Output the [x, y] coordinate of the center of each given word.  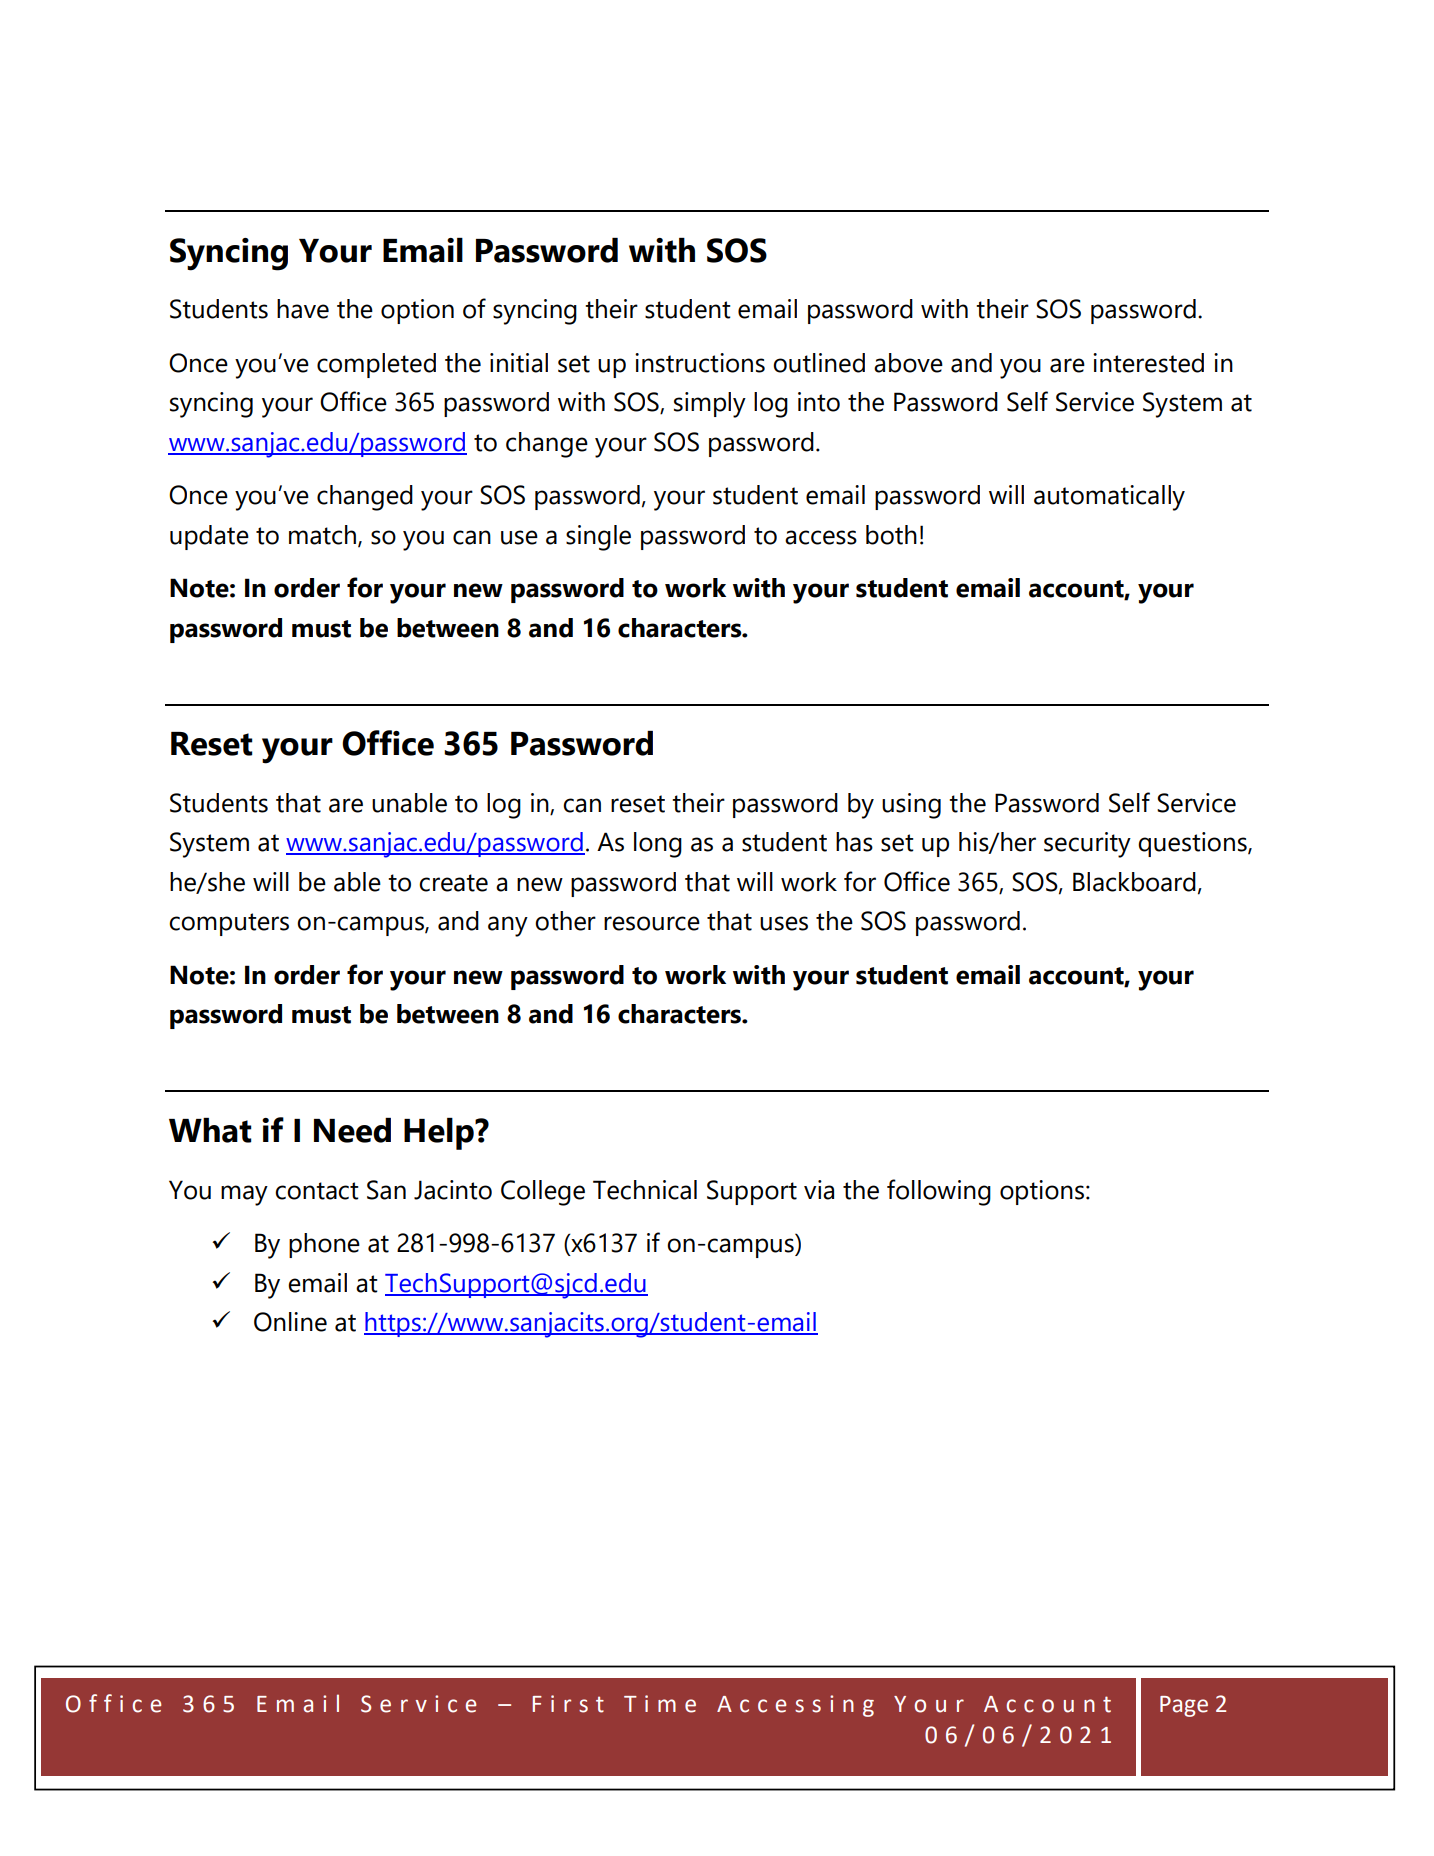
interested [1148, 363]
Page [1184, 1706]
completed [376, 365]
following [939, 1192]
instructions [700, 363]
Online [290, 1322]
